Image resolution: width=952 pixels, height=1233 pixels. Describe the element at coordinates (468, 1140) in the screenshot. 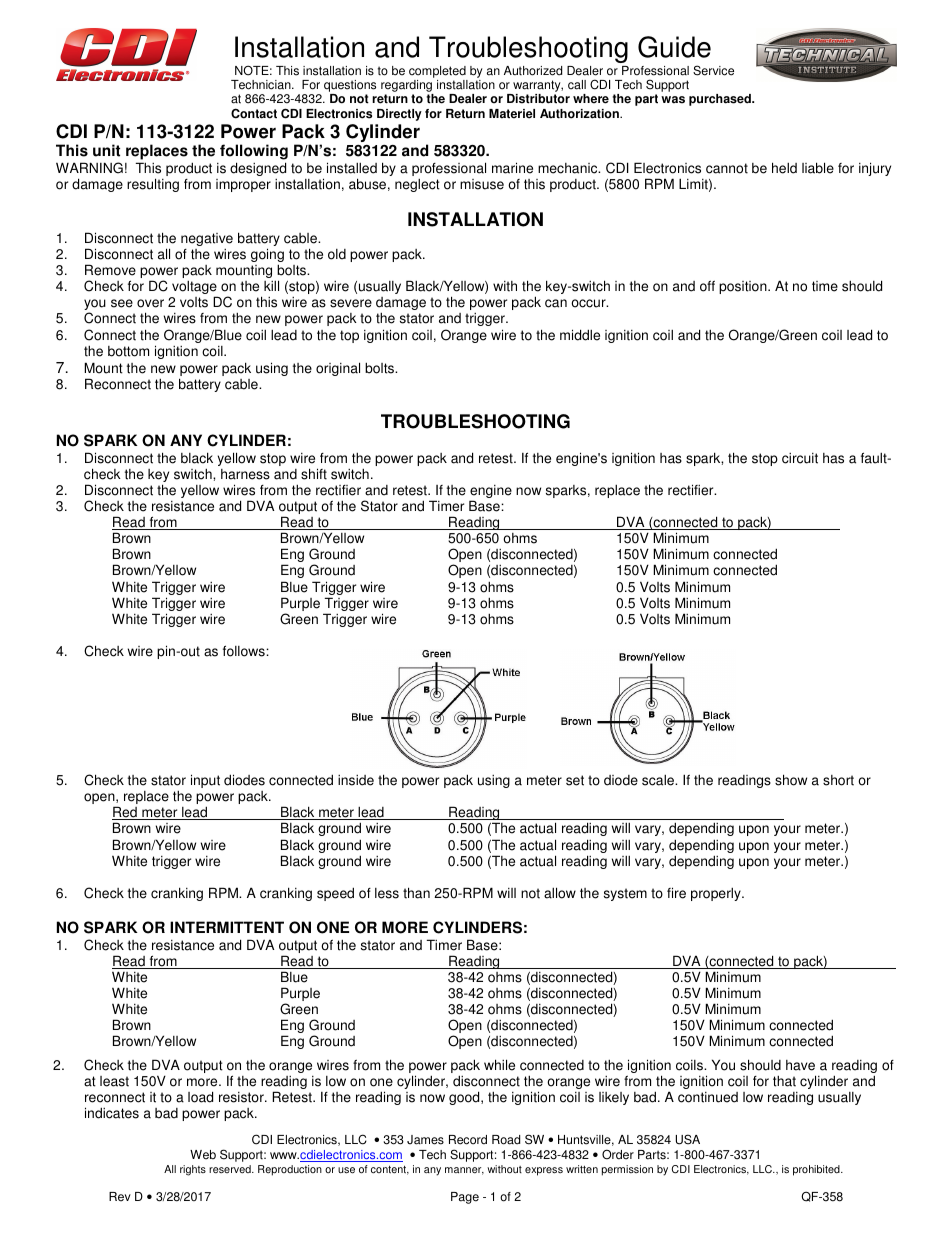

I see `Record` at that location.
